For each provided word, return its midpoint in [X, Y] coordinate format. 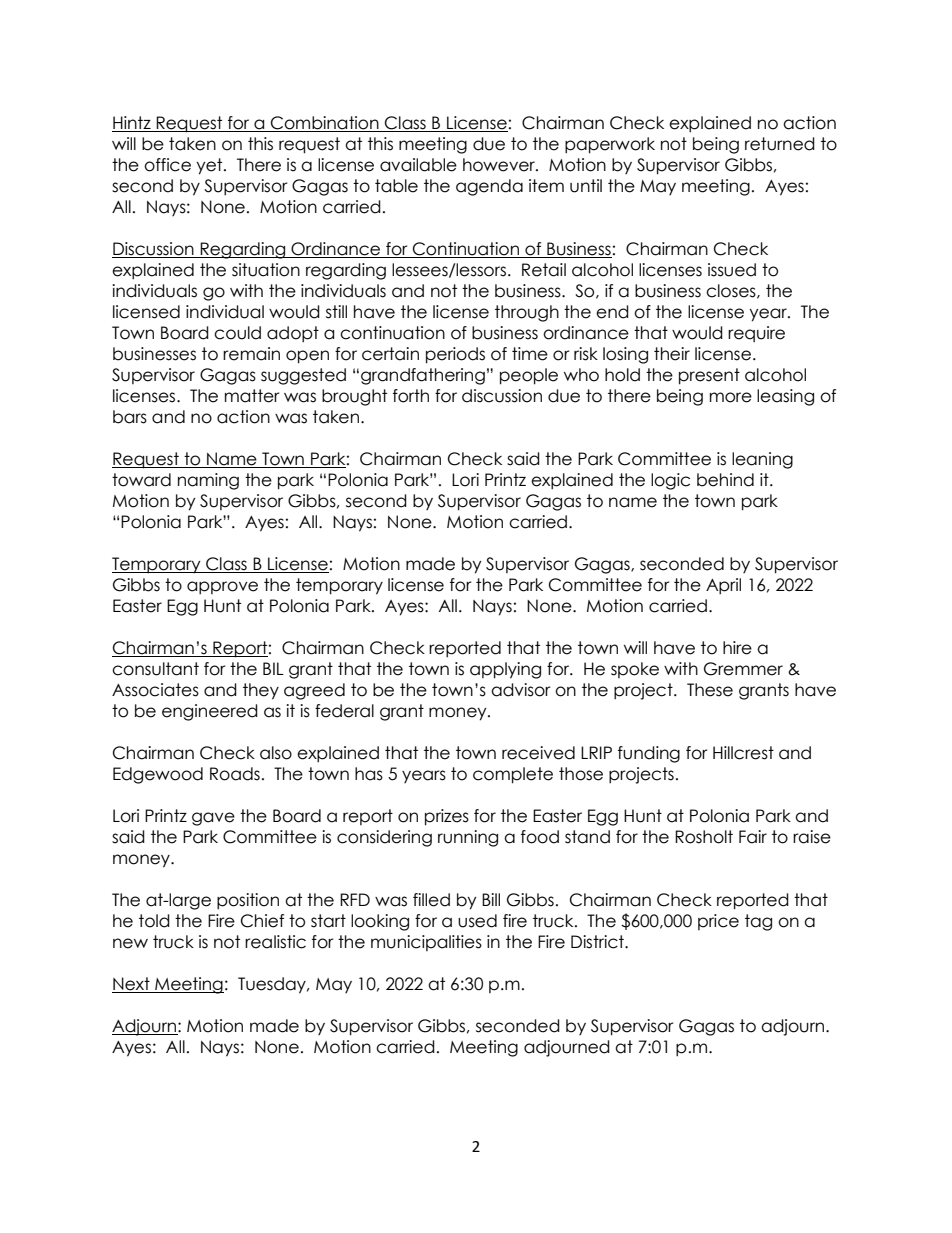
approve [222, 587]
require [756, 334]
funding [649, 754]
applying [505, 670]
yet [210, 166]
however [500, 165]
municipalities [426, 943]
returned [780, 144]
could [237, 333]
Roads [235, 774]
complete [513, 775]
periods [455, 355]
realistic [275, 942]
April [723, 586]
